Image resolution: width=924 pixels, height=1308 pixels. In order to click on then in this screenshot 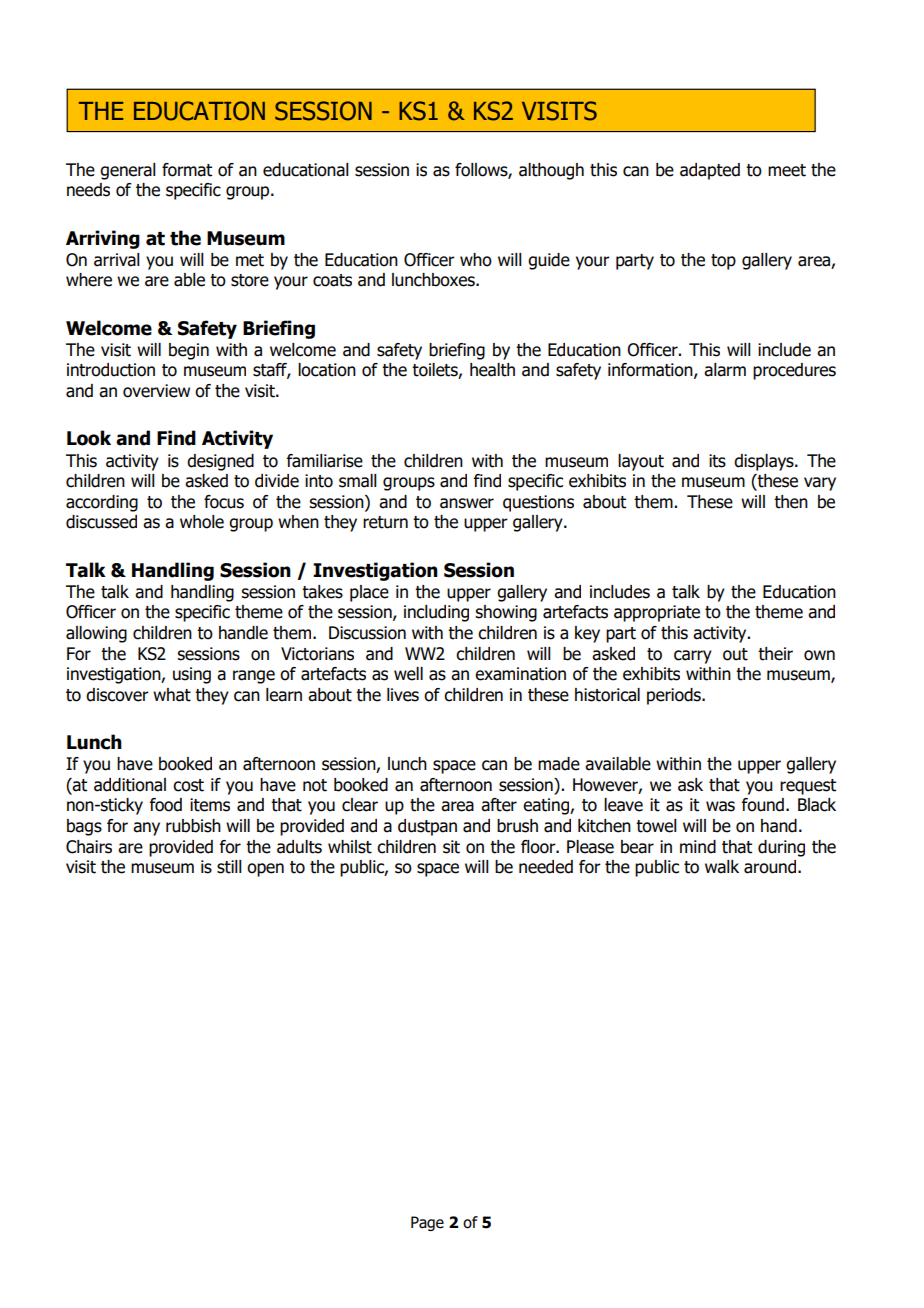, I will do `click(791, 502)`.
